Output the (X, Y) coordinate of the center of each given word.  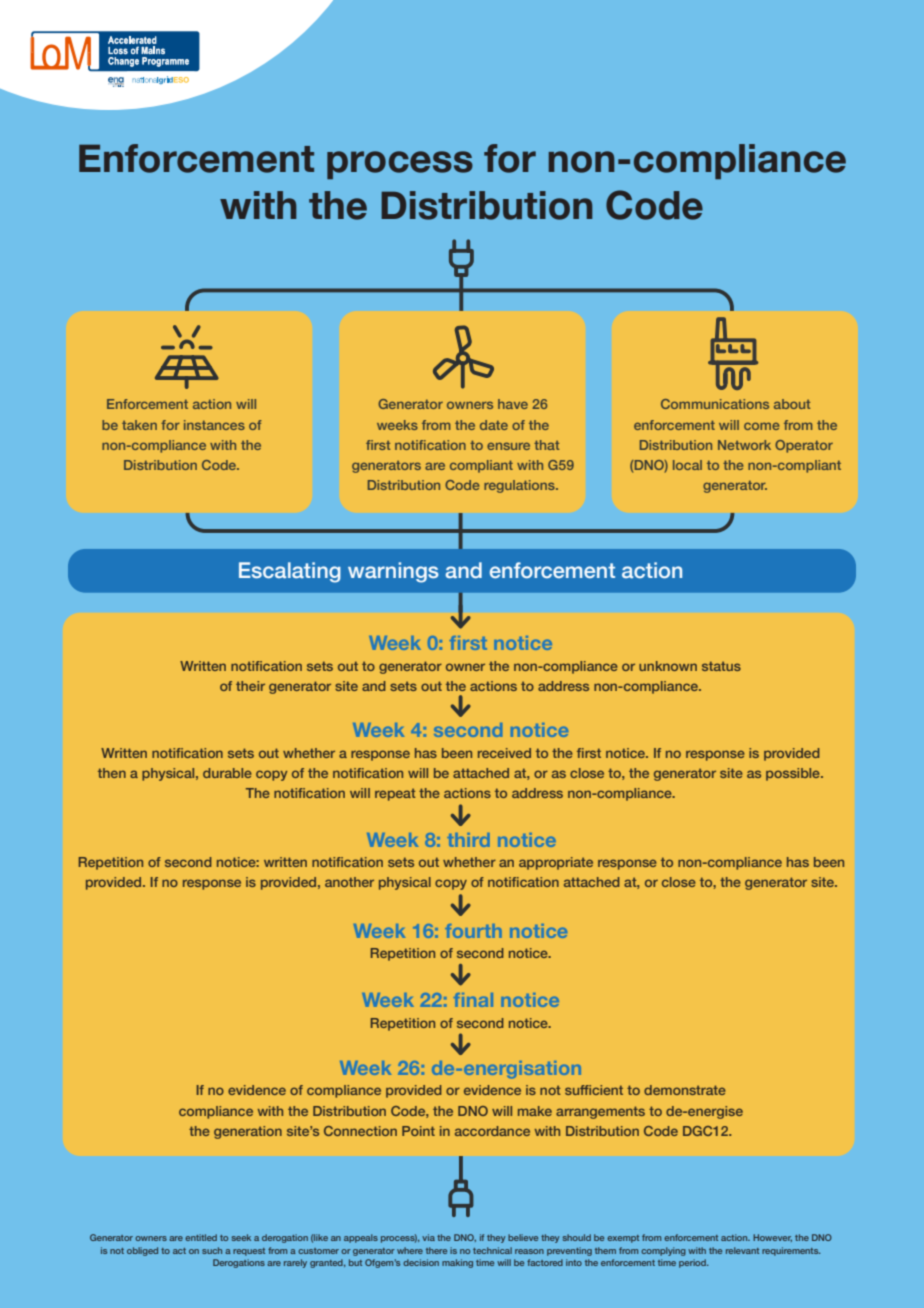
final (473, 1000)
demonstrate (685, 1090)
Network (744, 445)
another (349, 882)
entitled (201, 1237)
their (250, 686)
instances (214, 425)
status (721, 666)
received (504, 753)
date (494, 425)
